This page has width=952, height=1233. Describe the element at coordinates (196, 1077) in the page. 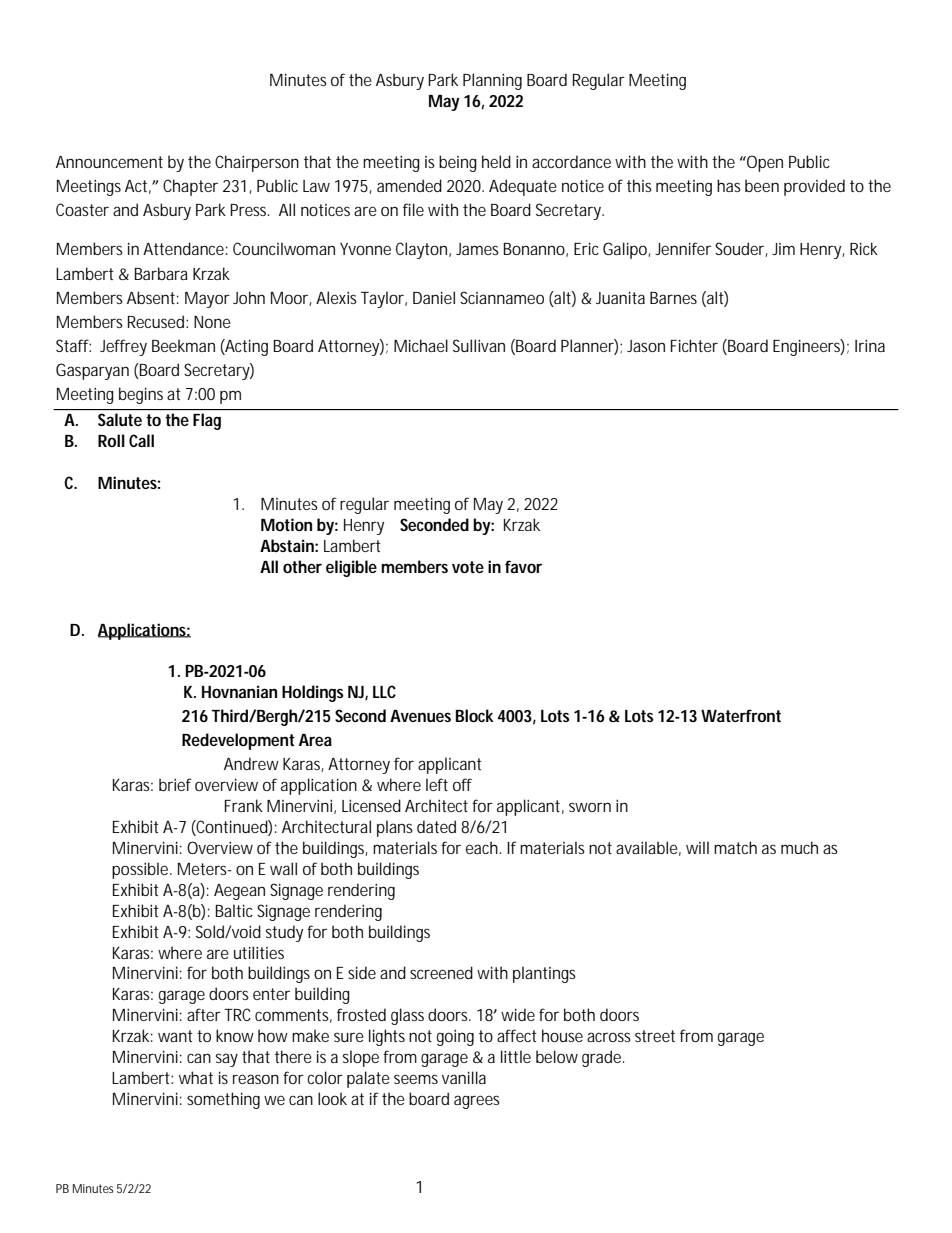

I see `what` at that location.
